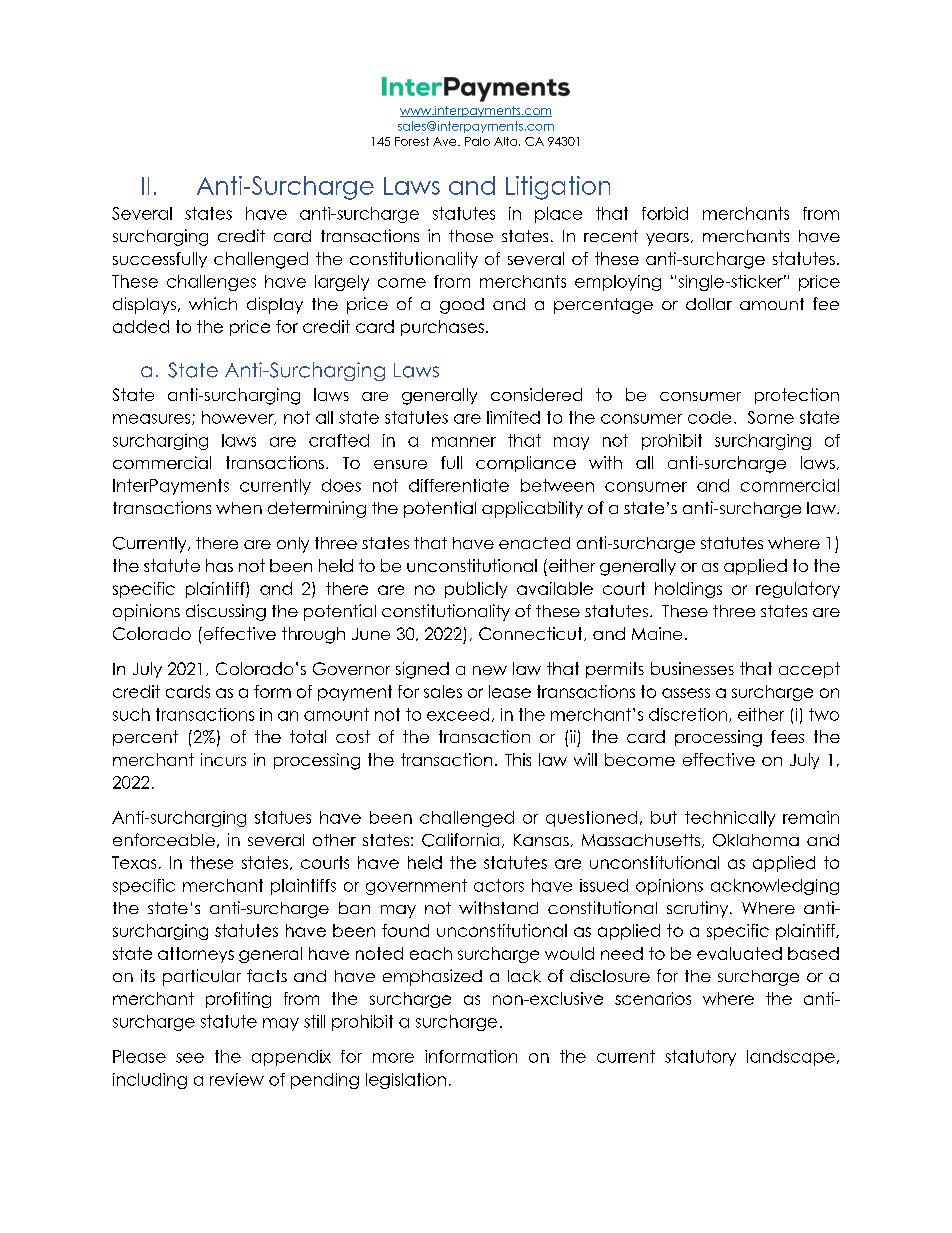 The width and height of the screenshot is (952, 1233). Describe the element at coordinates (464, 442) in the screenshot. I see `manner` at that location.
